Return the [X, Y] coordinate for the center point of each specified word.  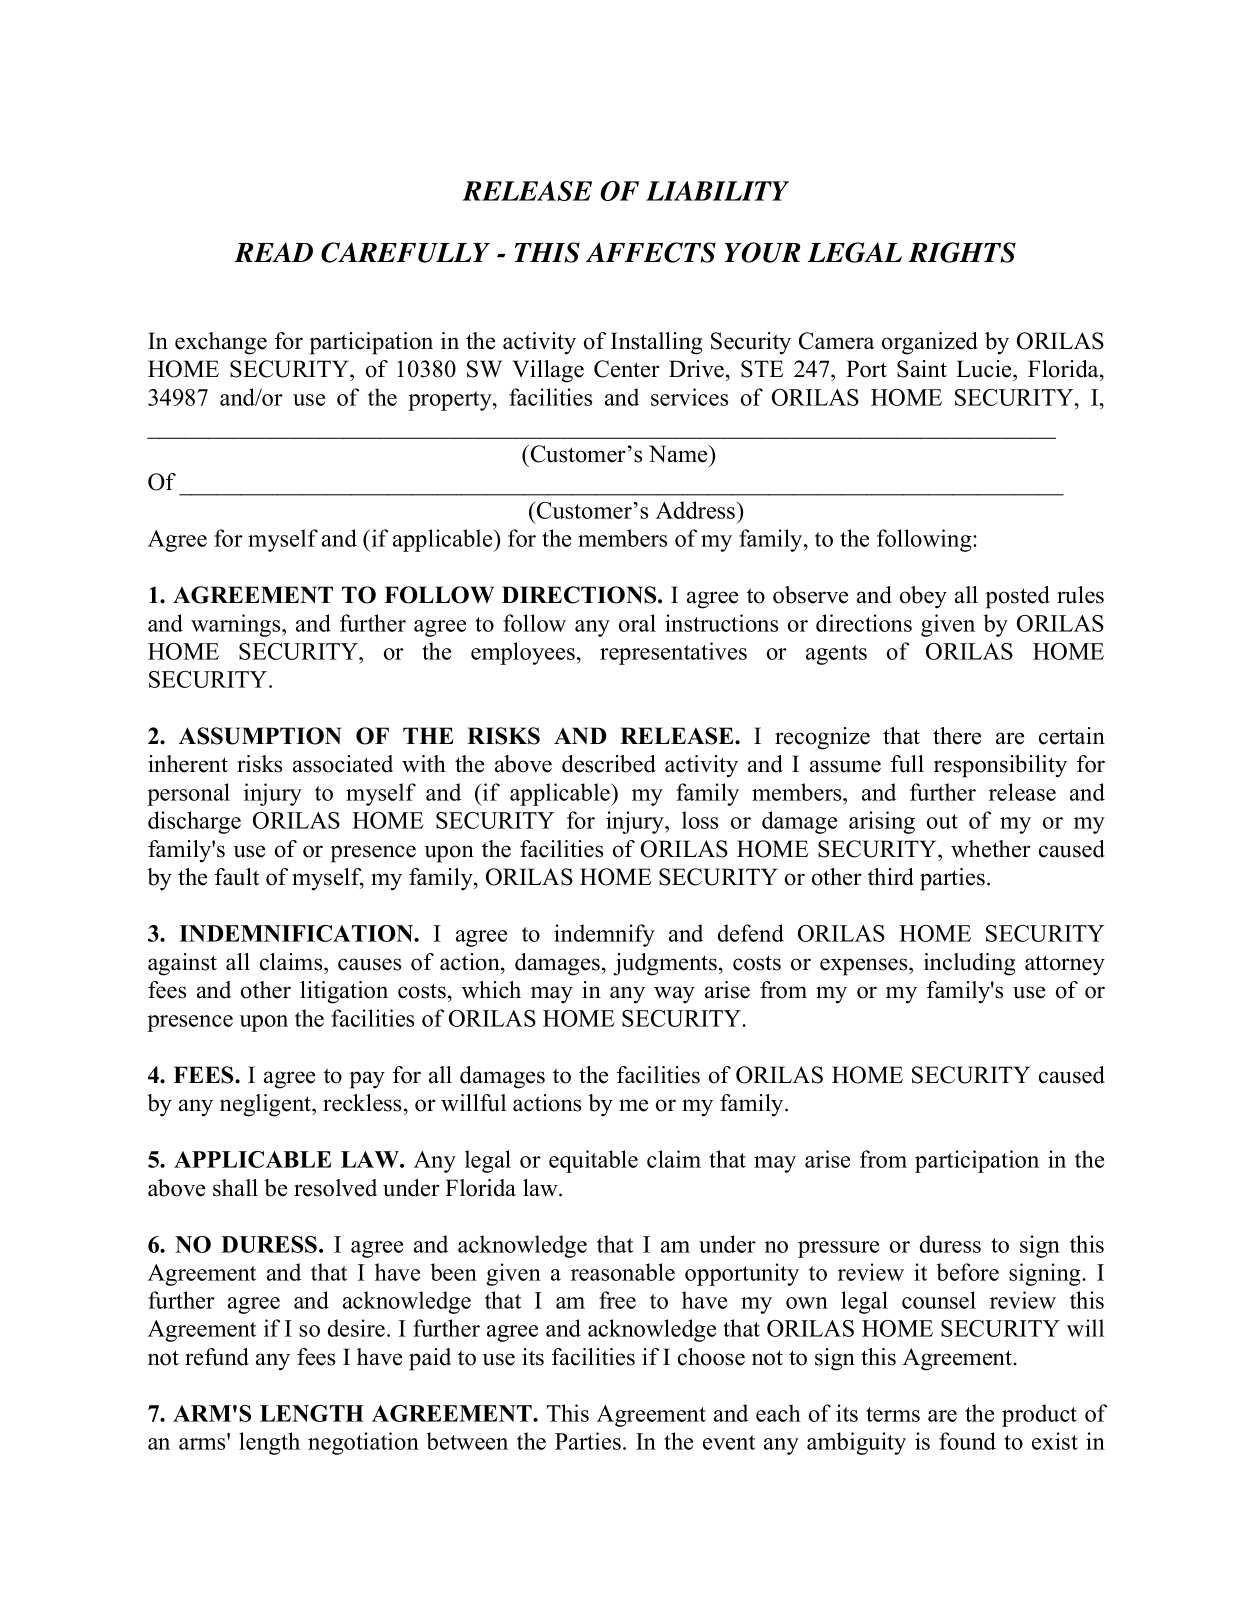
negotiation [363, 1443]
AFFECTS [651, 252]
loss [700, 820]
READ [273, 252]
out [942, 821]
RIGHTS [962, 252]
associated [343, 764]
